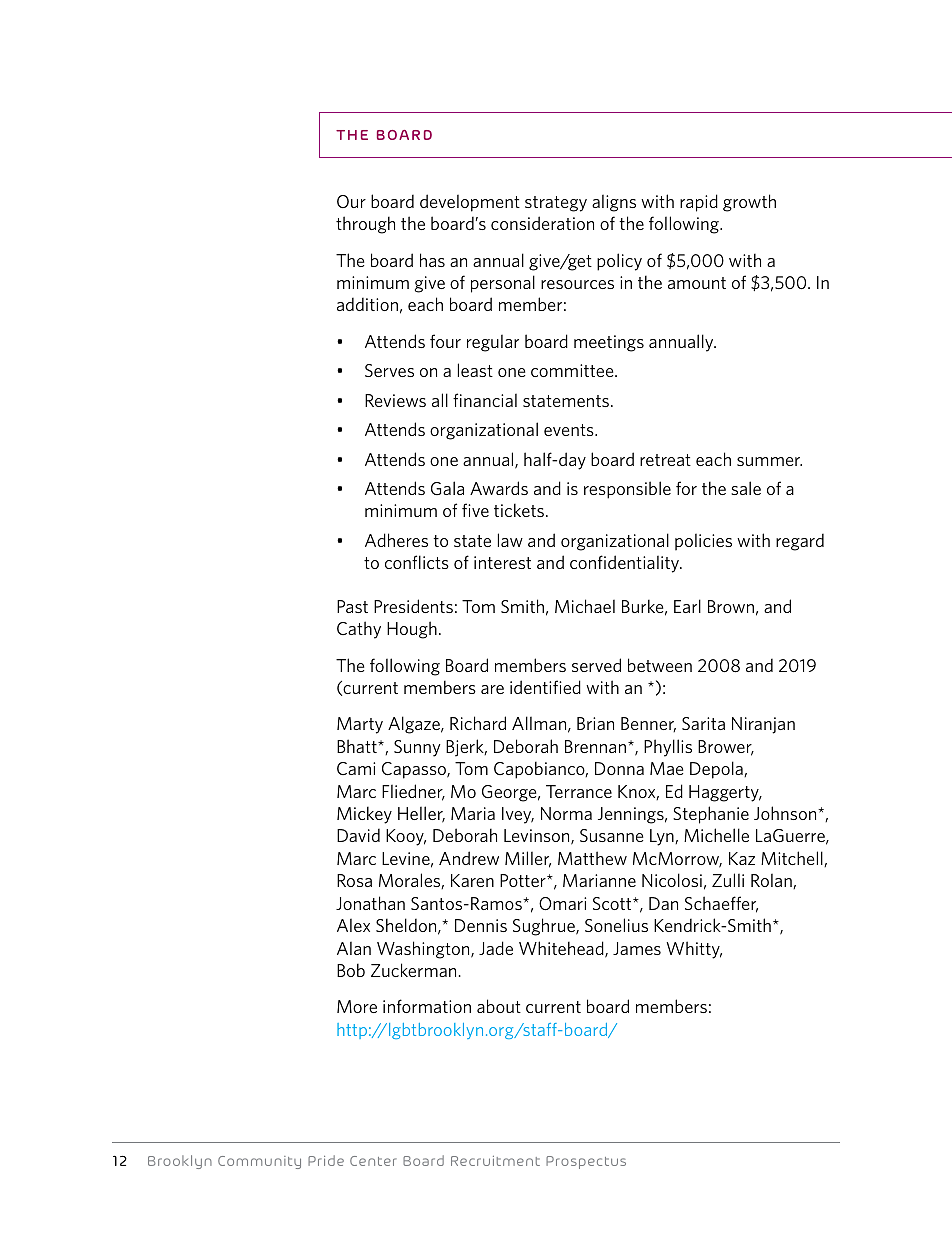 Image resolution: width=952 pixels, height=1233 pixels. Describe the element at coordinates (545, 687) in the screenshot. I see `identified` at that location.
